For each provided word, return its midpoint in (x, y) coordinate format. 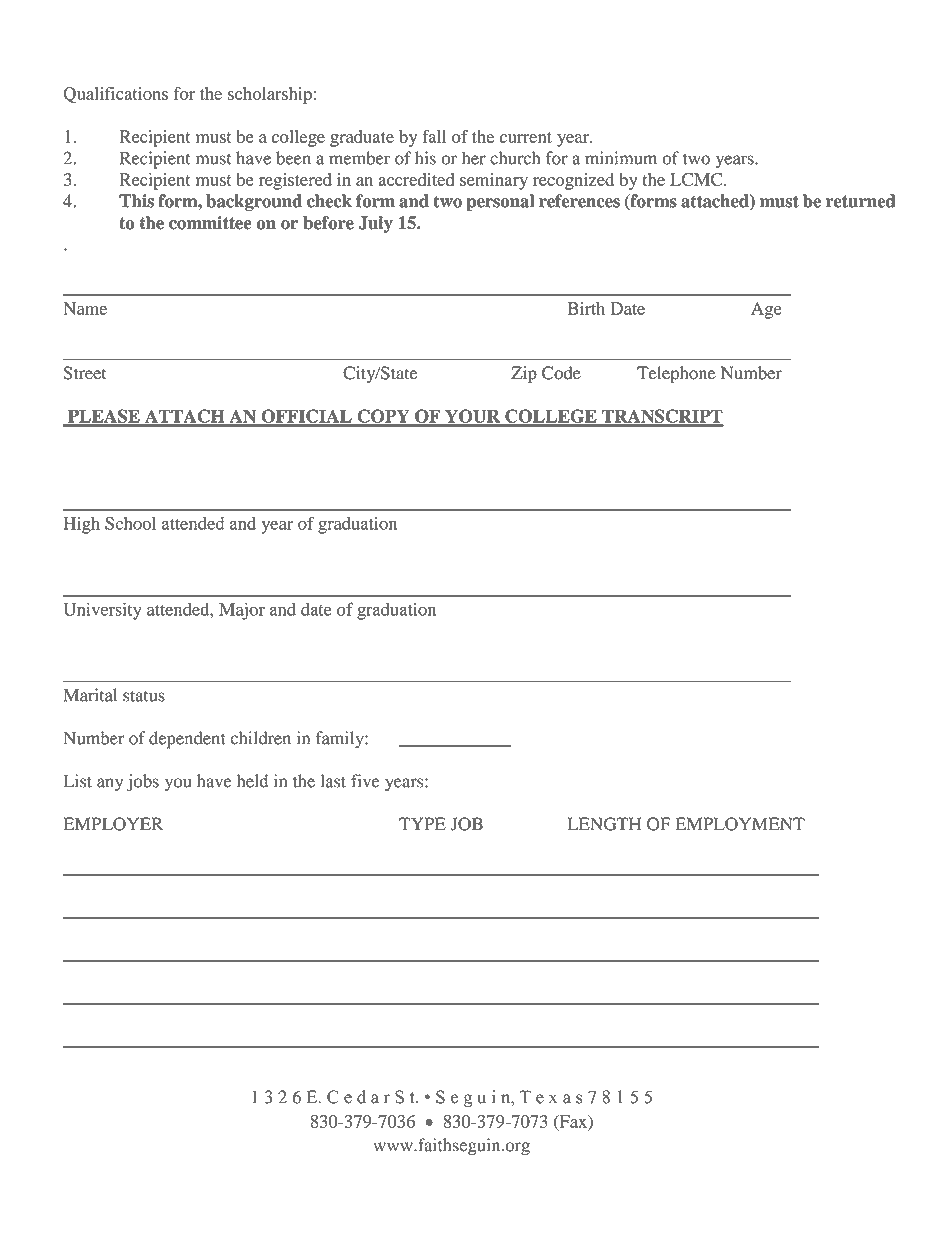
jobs (143, 783)
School (130, 523)
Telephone (676, 375)
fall (434, 136)
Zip (524, 375)
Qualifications (116, 95)
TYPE (422, 824)
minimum (621, 158)
